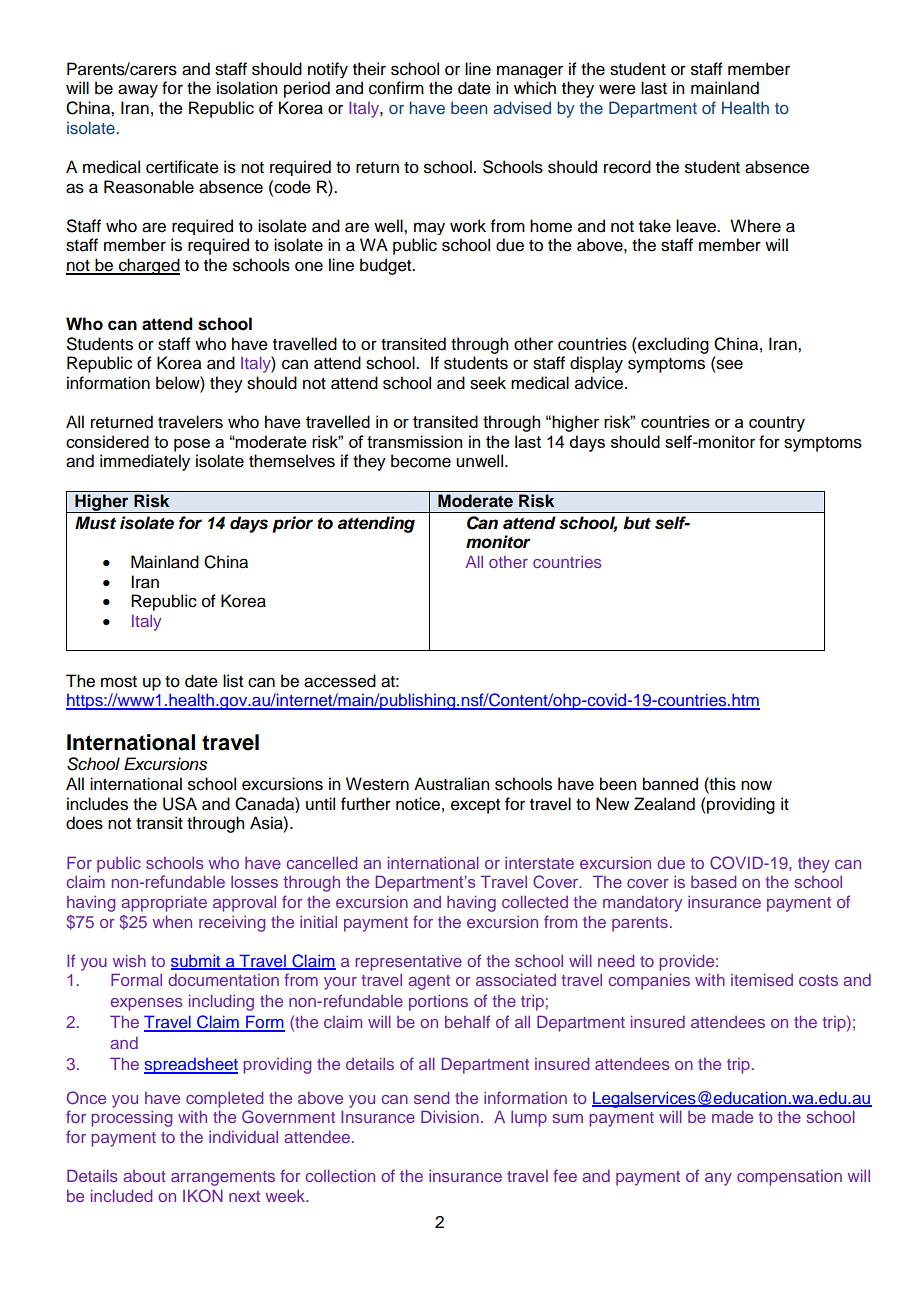 The height and width of the page is (1307, 924). What do you see at coordinates (144, 1176) in the page?
I see `about` at bounding box center [144, 1176].
